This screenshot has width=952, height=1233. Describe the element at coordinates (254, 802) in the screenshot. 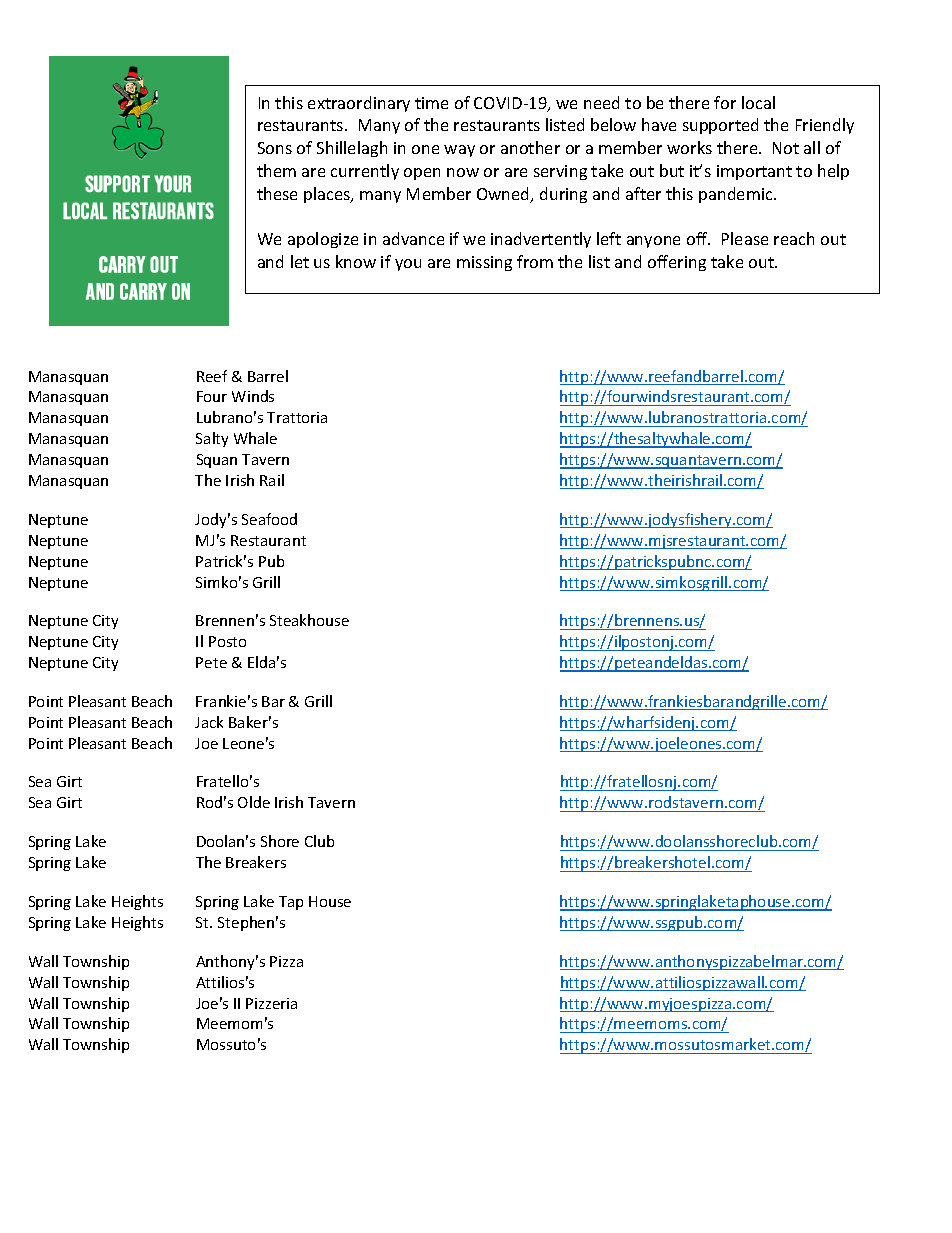

I see `Olde` at that location.
